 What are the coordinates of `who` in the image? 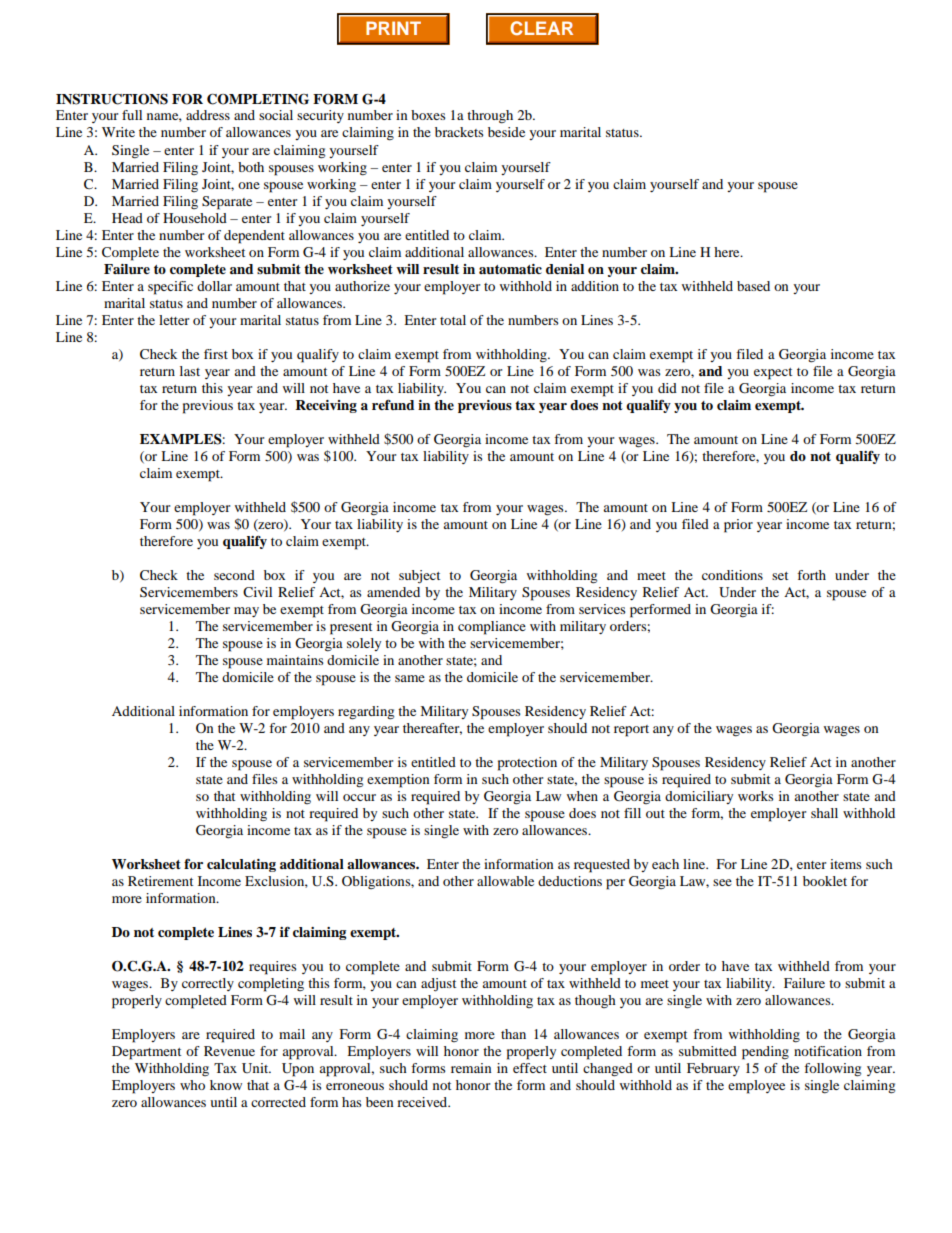 It's located at (192, 1085).
